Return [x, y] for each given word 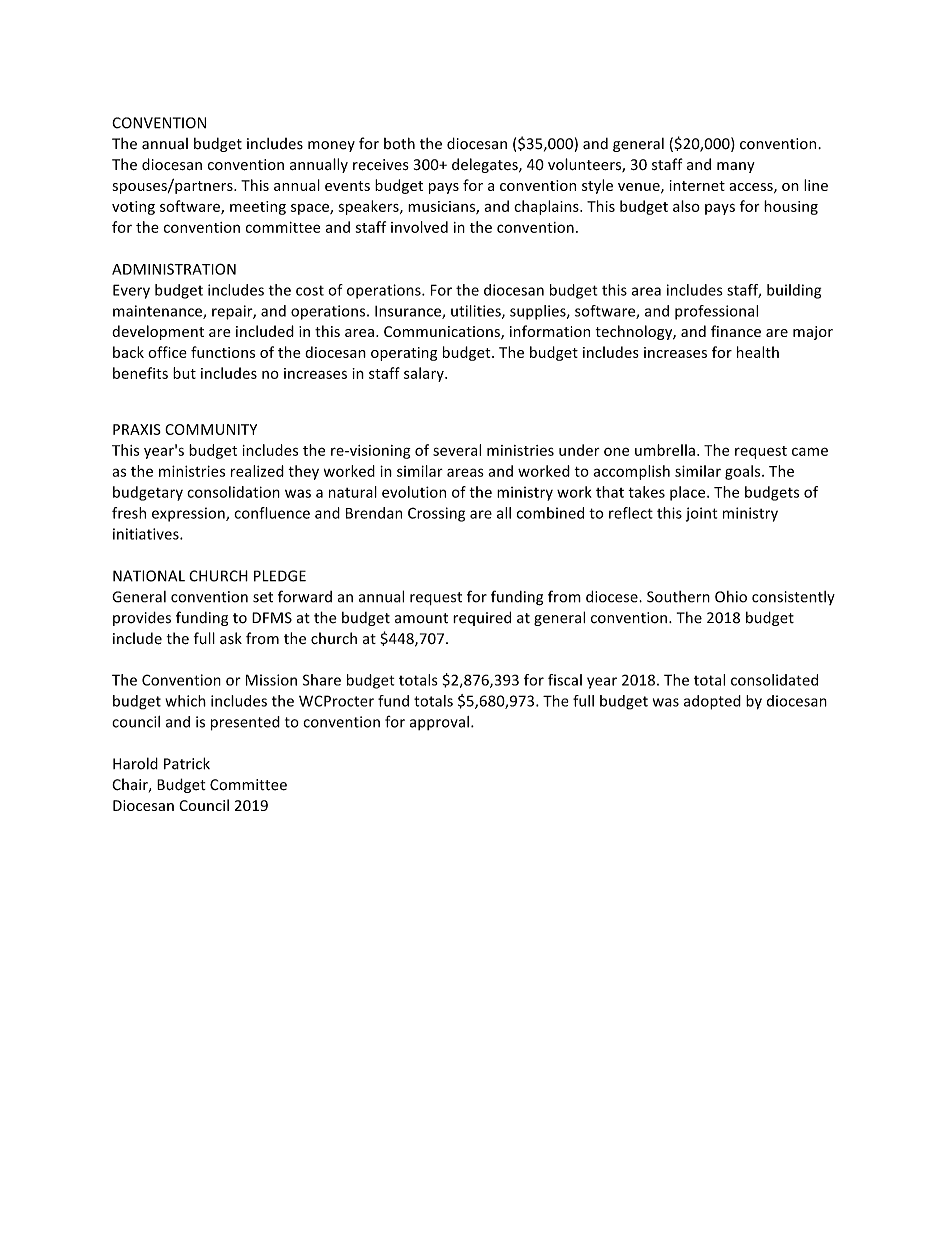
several [457, 450]
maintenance [158, 312]
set [263, 597]
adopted [712, 702]
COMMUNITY [211, 429]
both [399, 143]
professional [716, 312]
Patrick [187, 763]
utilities [477, 312]
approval [439, 723]
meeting [258, 208]
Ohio [731, 597]
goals [744, 472]
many [736, 167]
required [482, 618]
